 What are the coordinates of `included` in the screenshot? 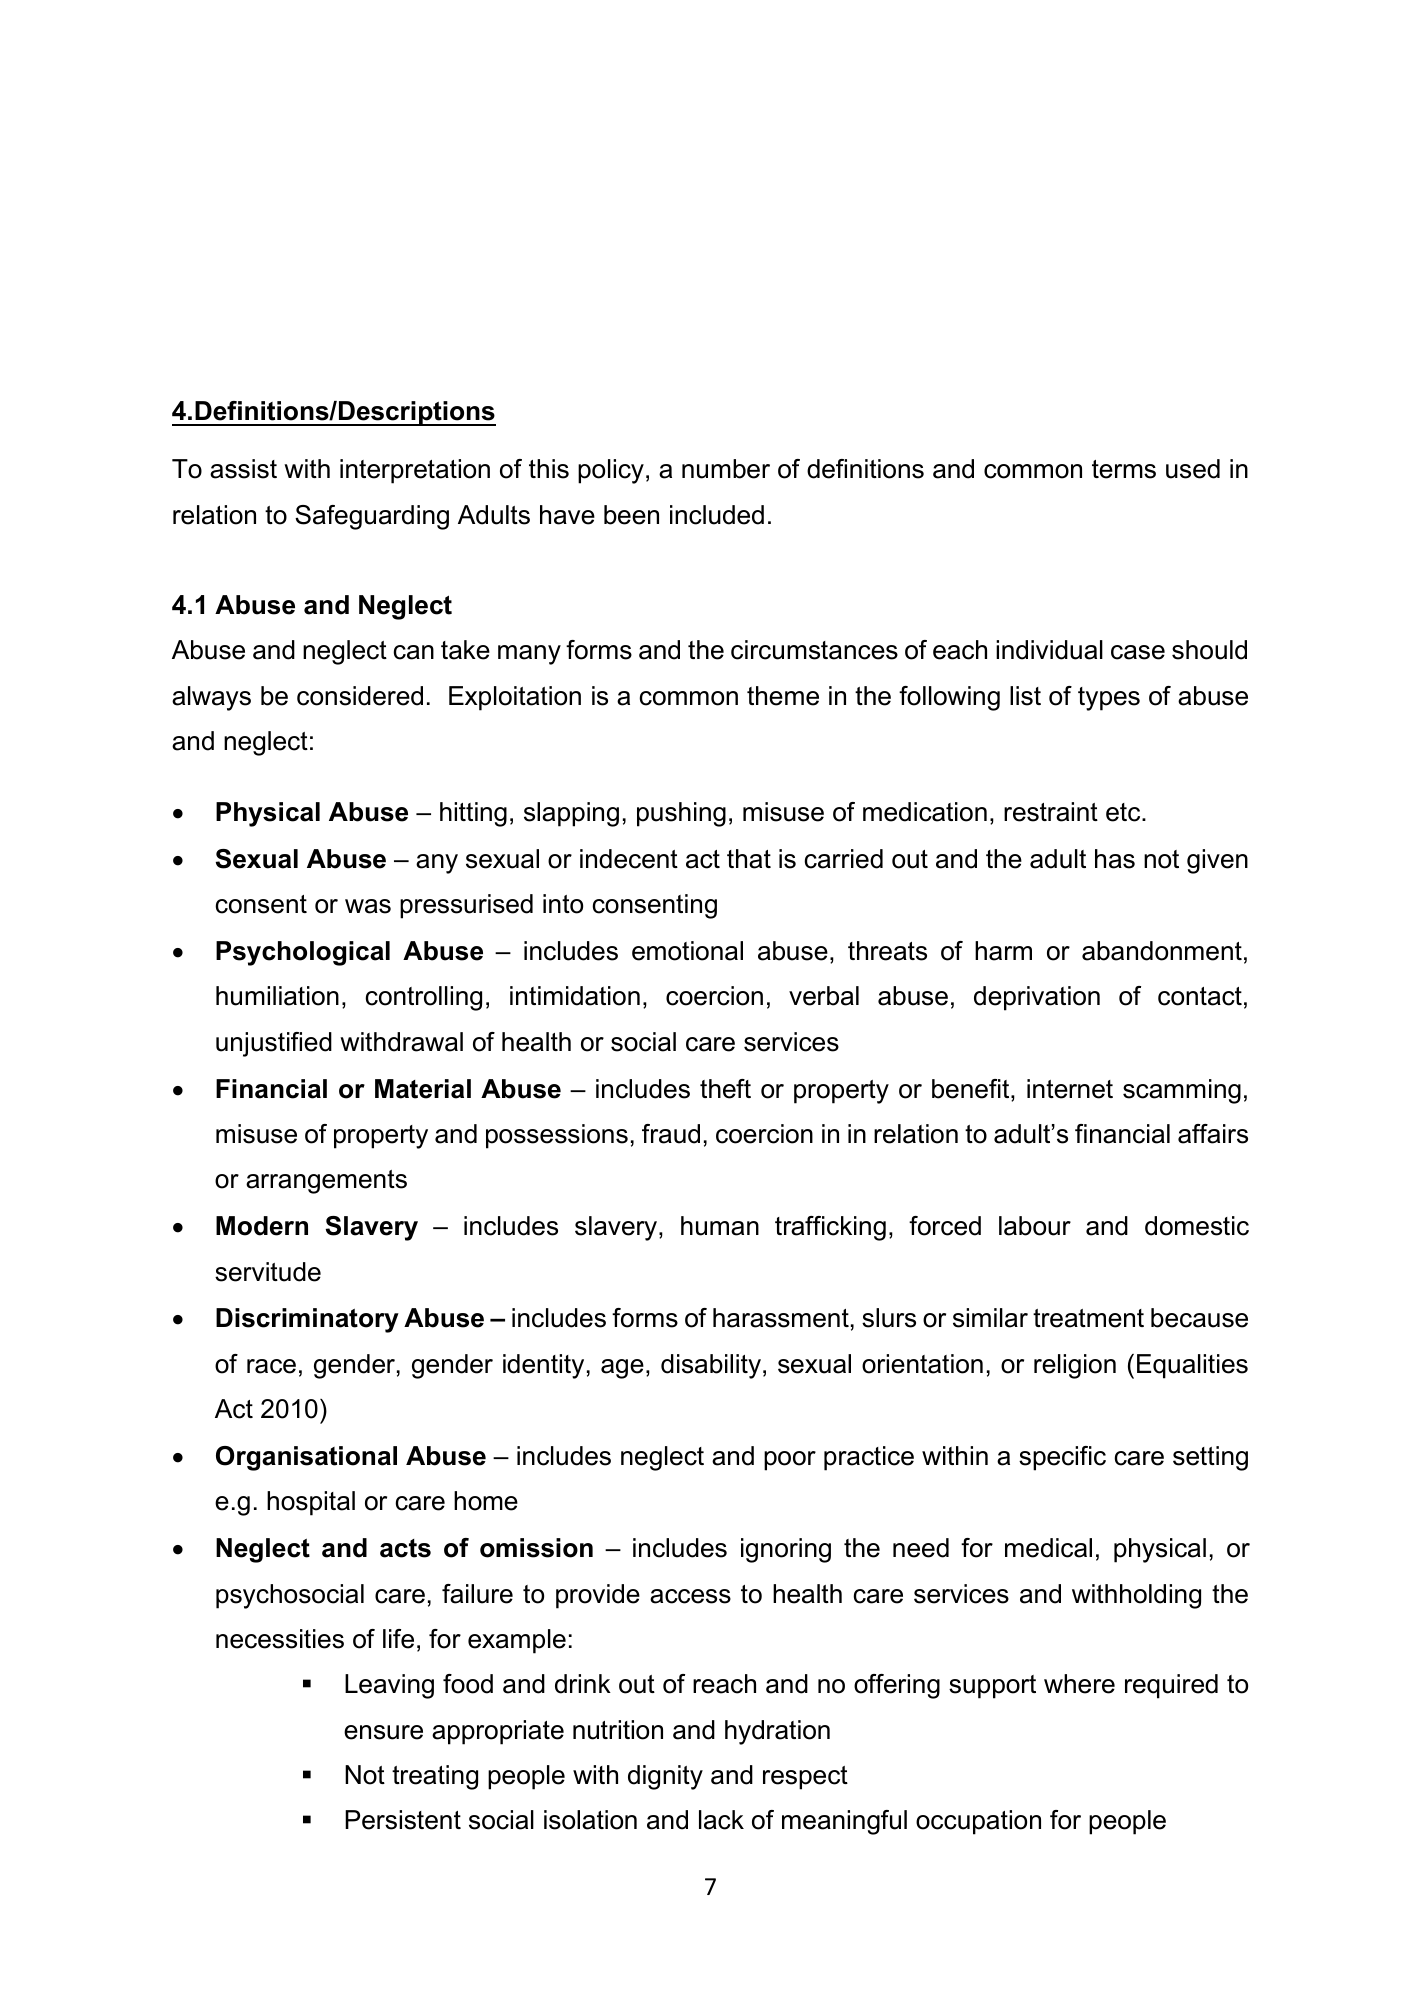 It's located at (717, 515).
